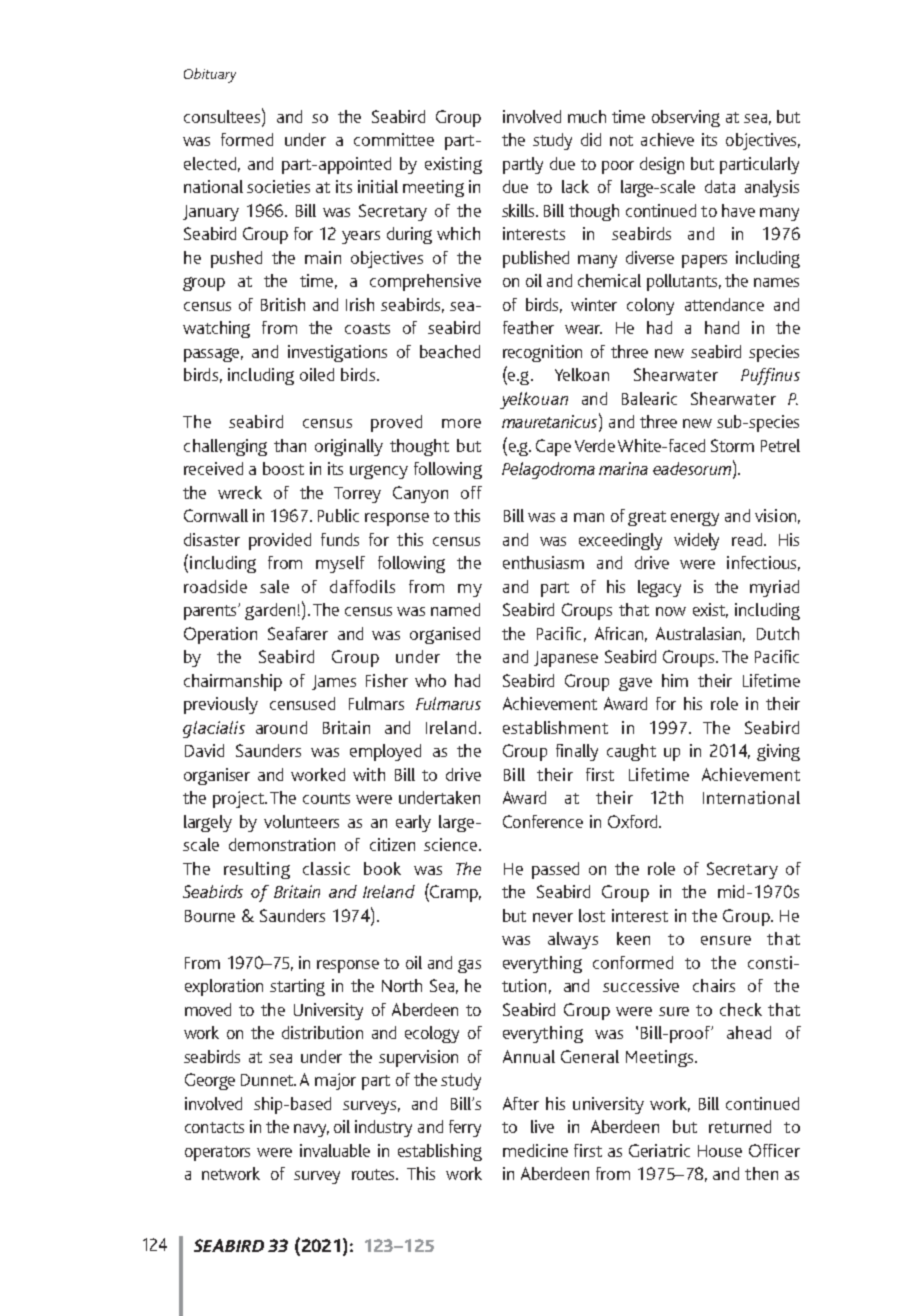 This page has width=913, height=1316. Describe the element at coordinates (469, 966) in the page. I see `gas` at that location.
